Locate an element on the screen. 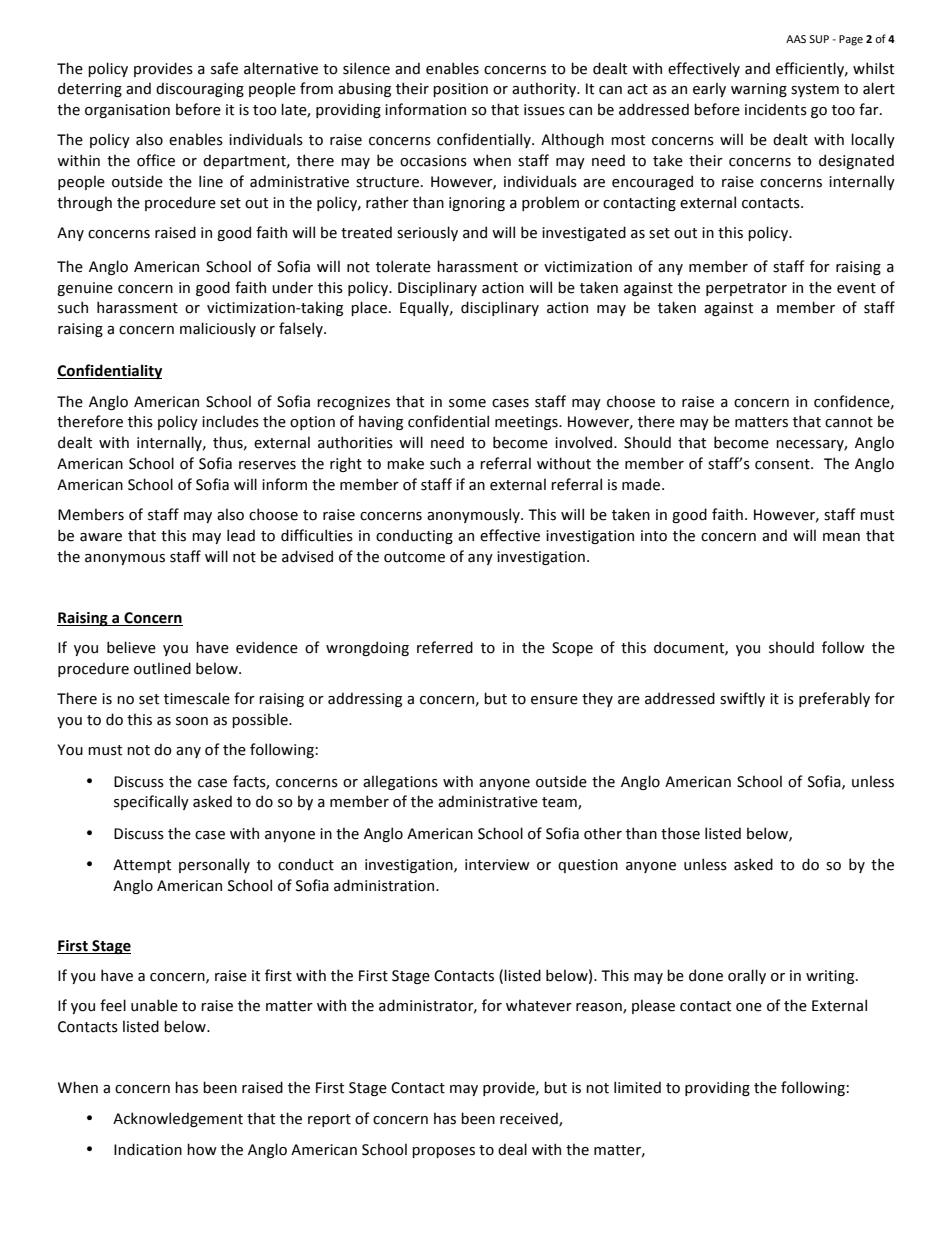 The image size is (952, 1233). those is located at coordinates (680, 833).
